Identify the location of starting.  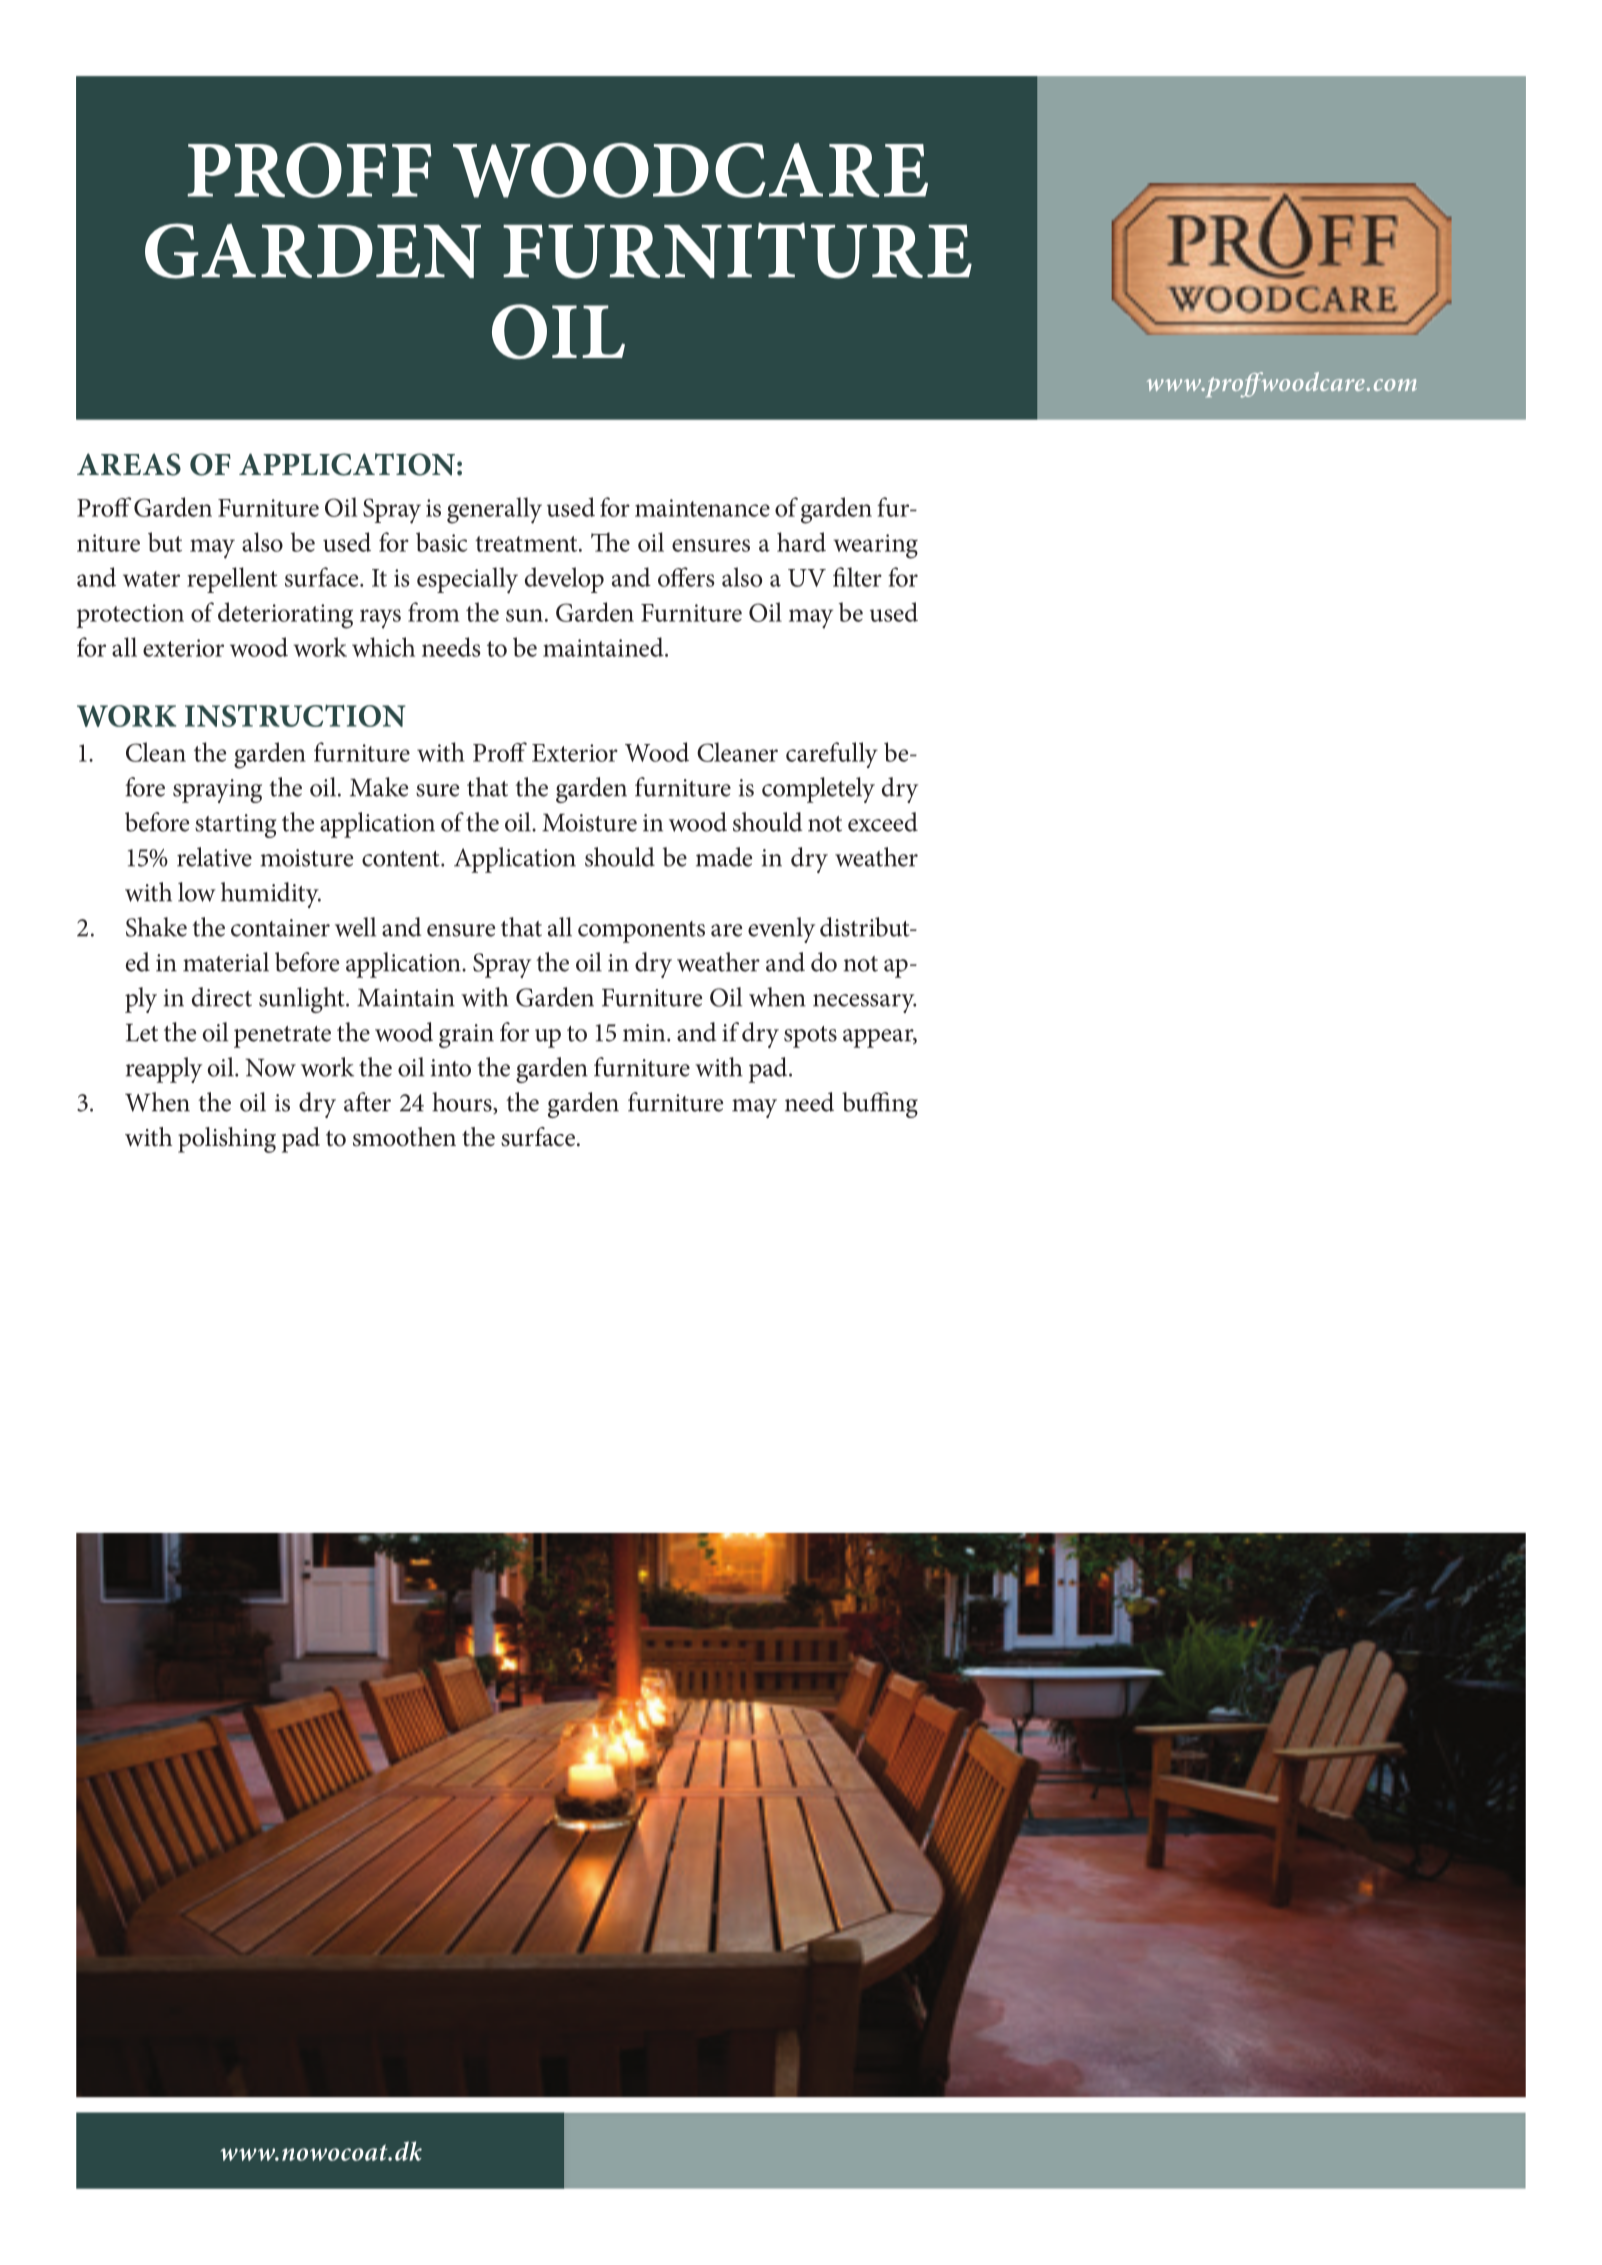
(236, 826).
